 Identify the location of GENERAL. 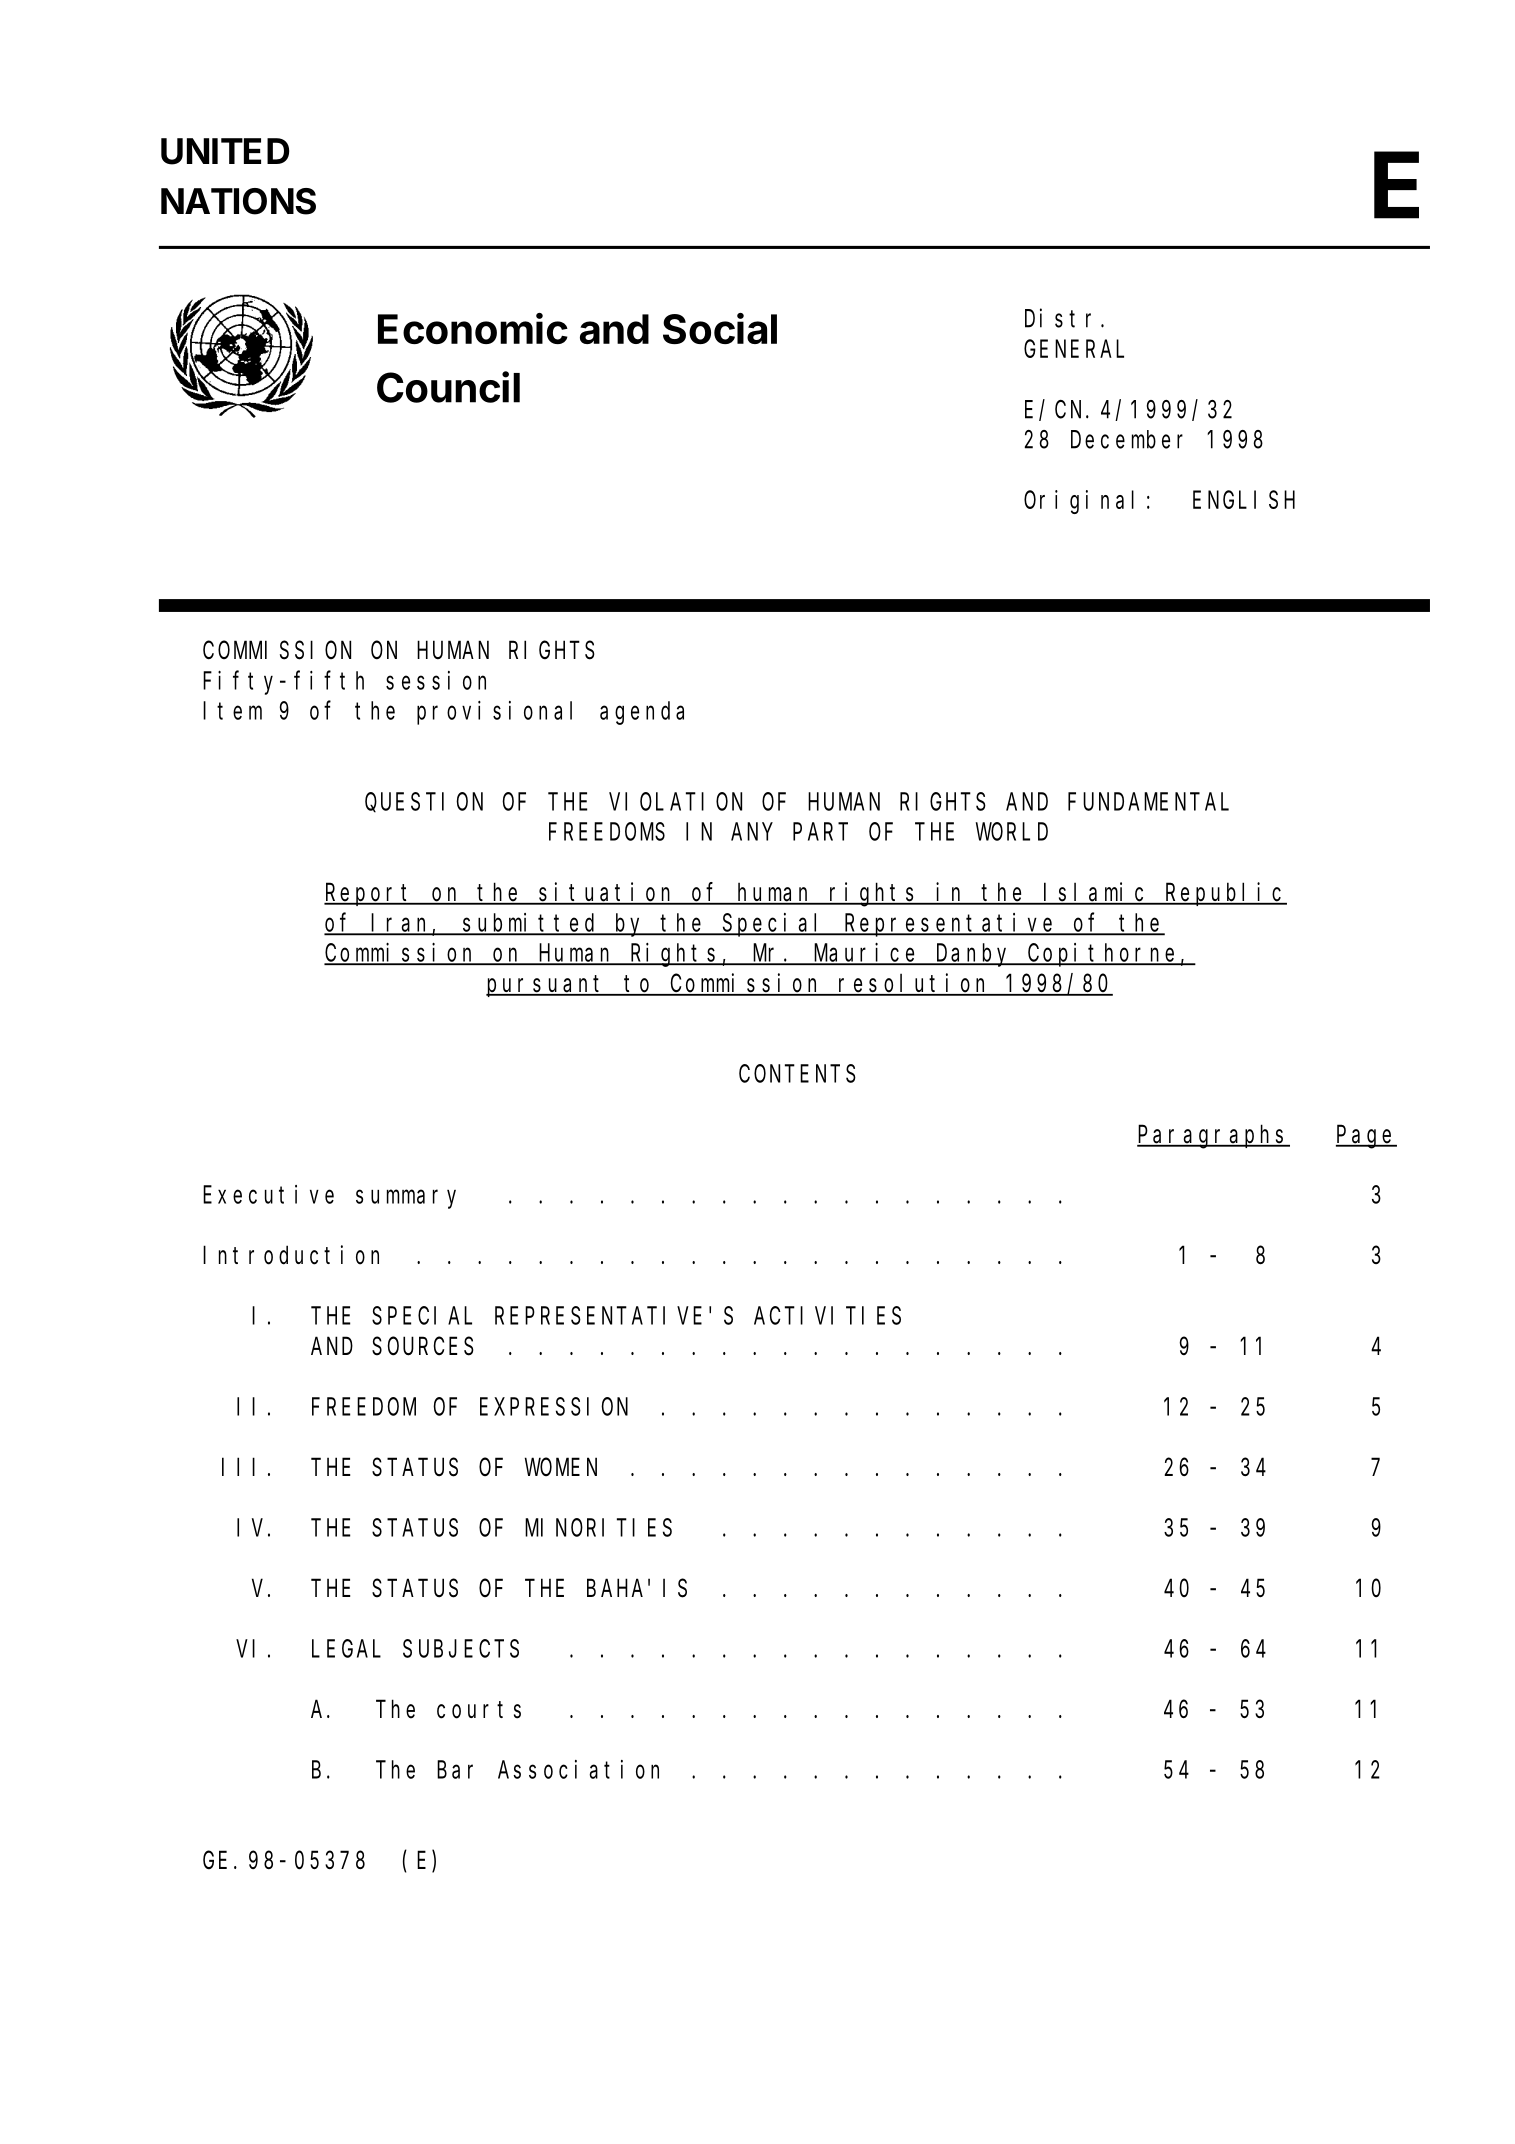
(1074, 349).
